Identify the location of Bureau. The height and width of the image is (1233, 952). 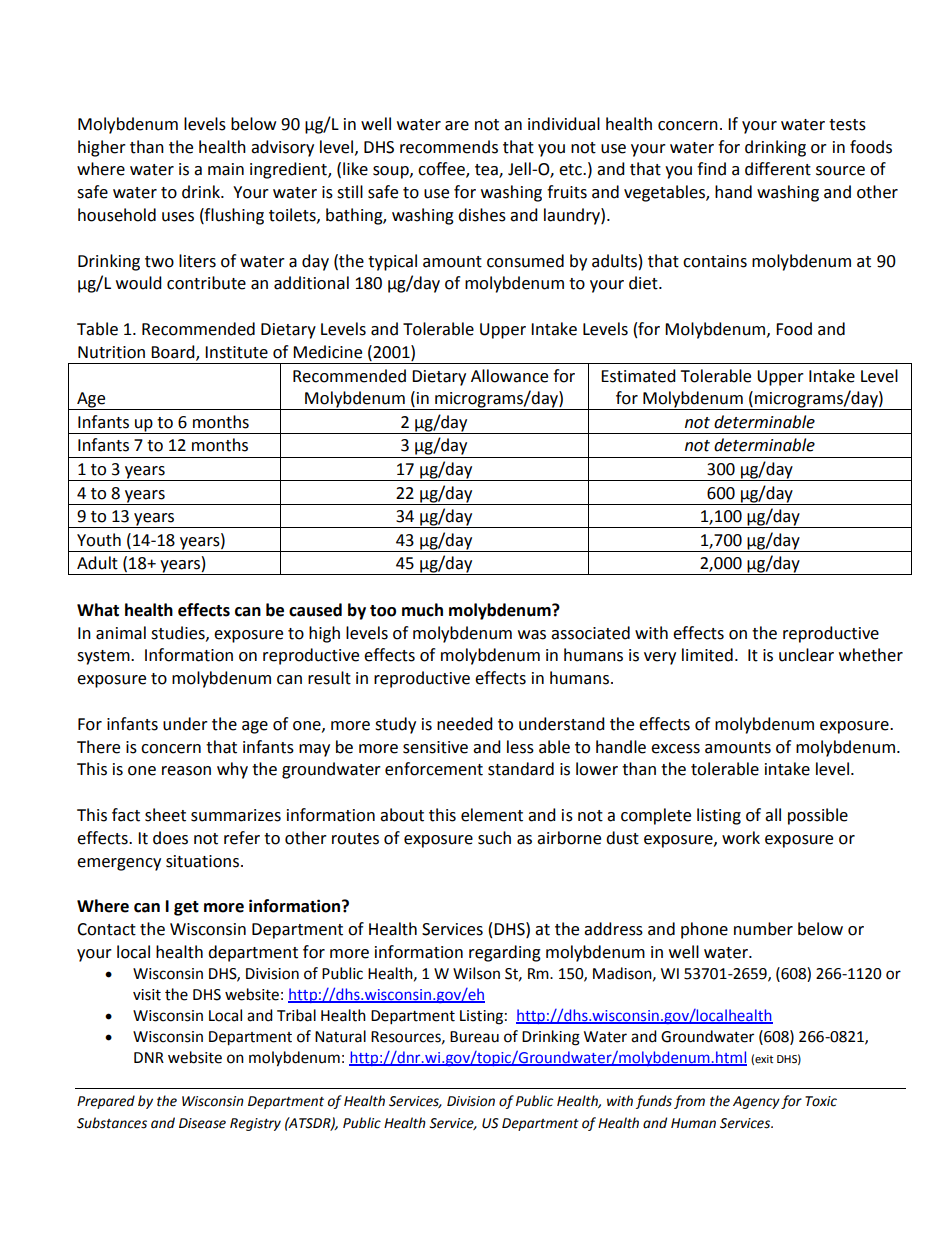
(474, 1037).
